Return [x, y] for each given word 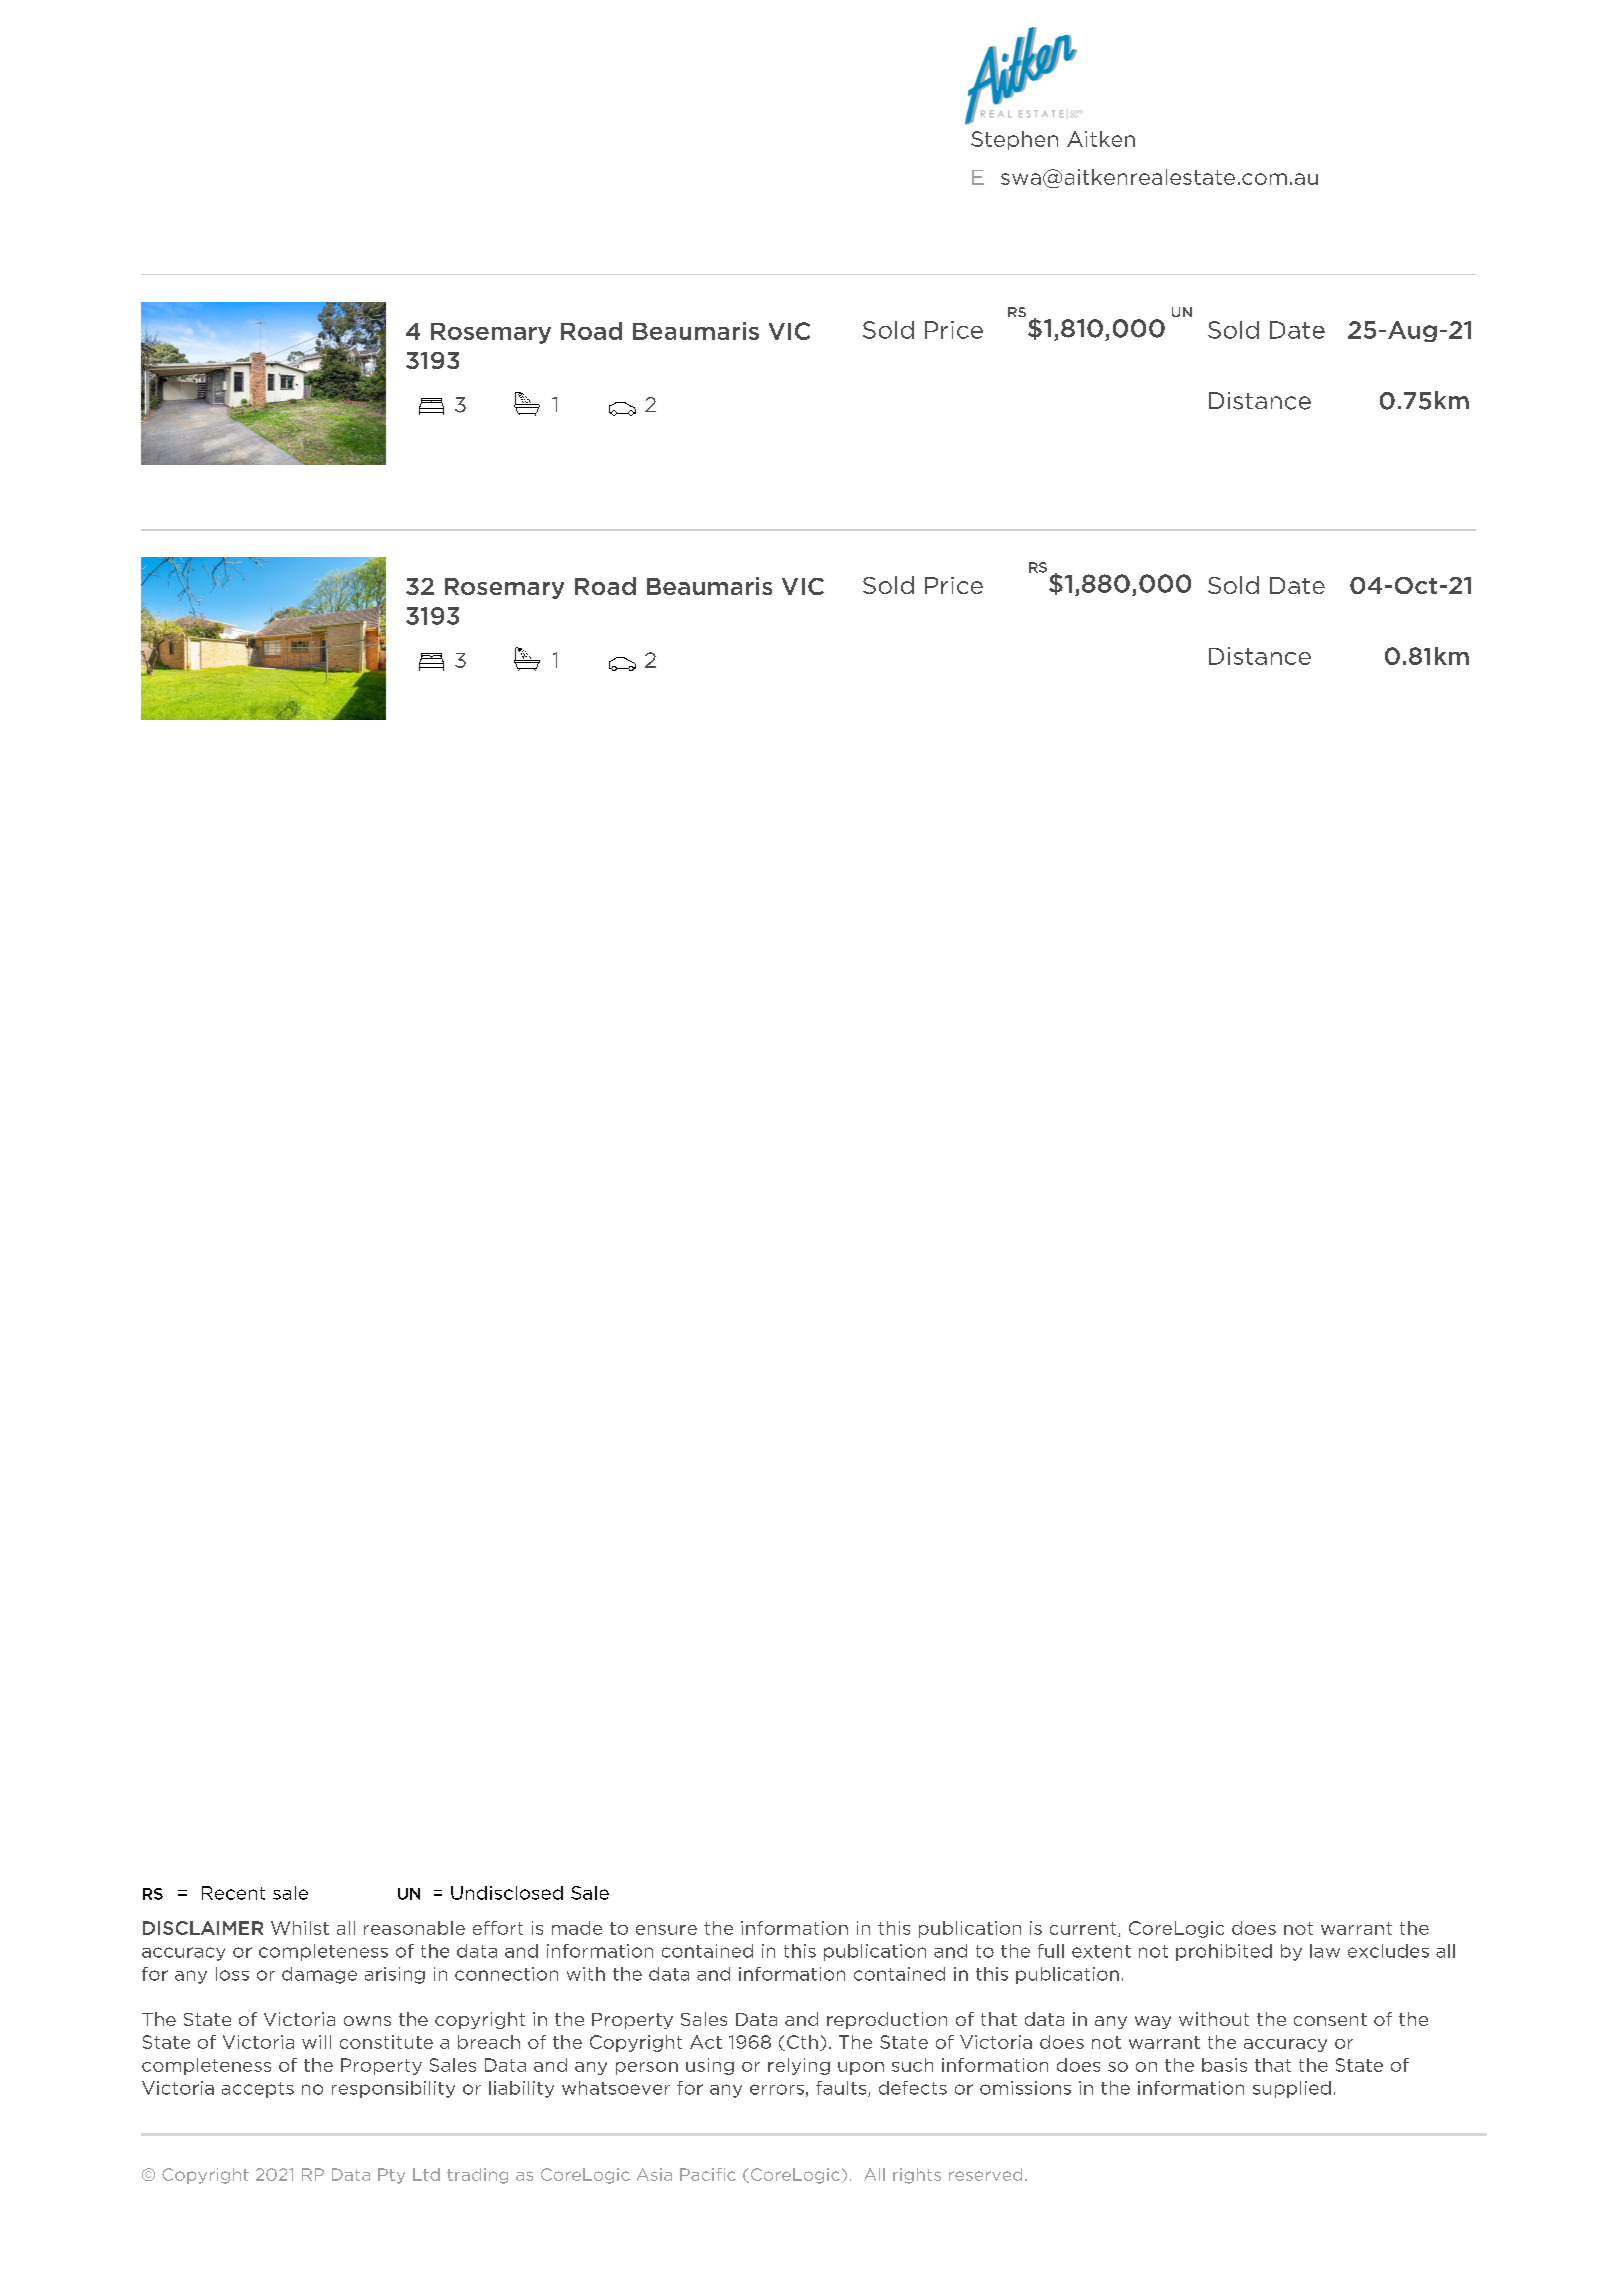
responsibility [393, 2089]
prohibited [1224, 1952]
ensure [666, 1930]
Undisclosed [507, 1893]
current [1084, 1929]
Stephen [1014, 140]
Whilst [300, 1928]
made [577, 1928]
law [1325, 1951]
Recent [233, 1893]
